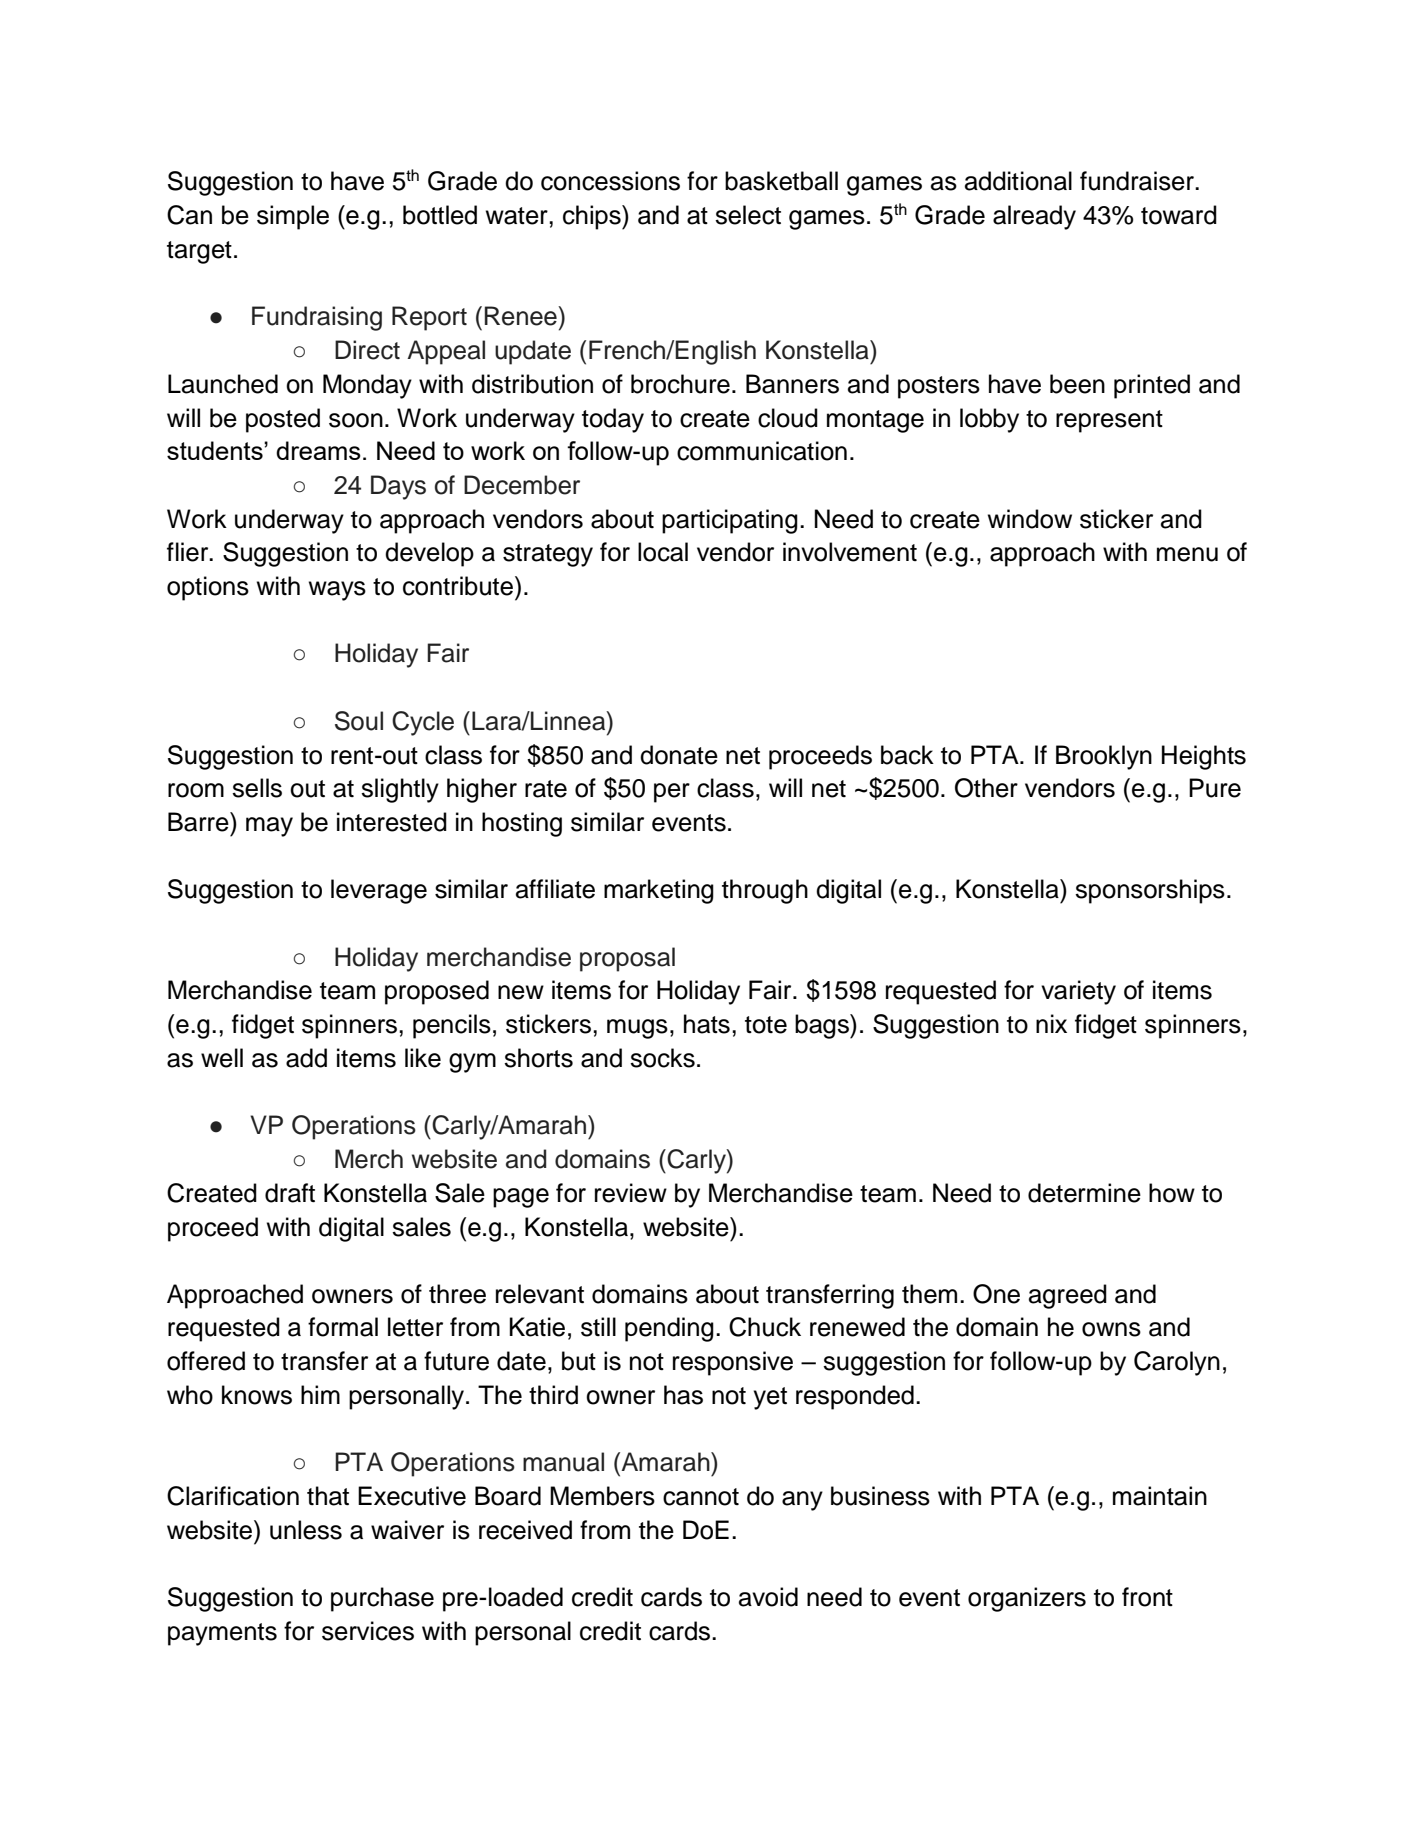 Image resolution: width=1418 pixels, height=1835 pixels. I want to click on draft, so click(290, 1193).
